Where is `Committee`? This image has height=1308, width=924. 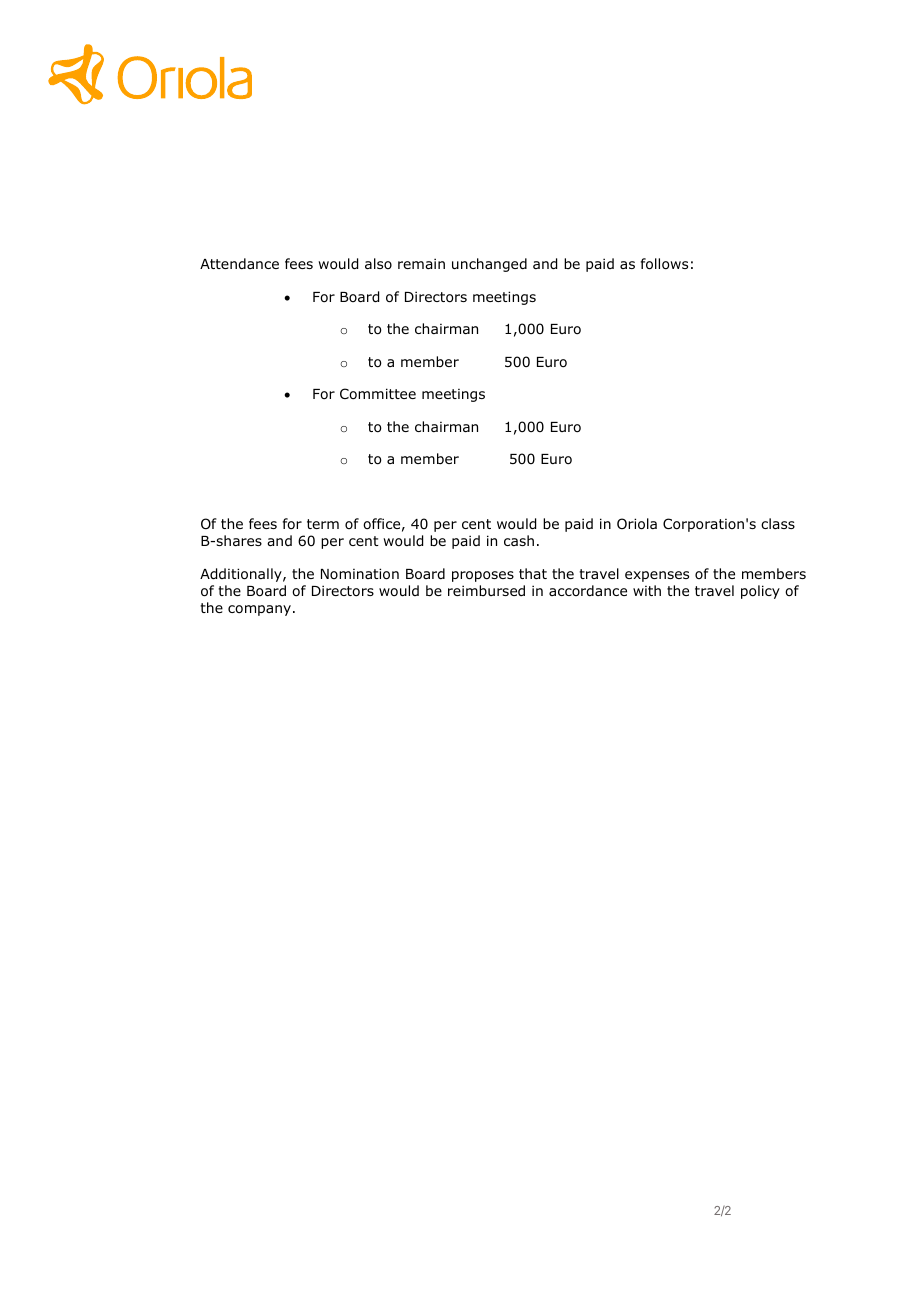 Committee is located at coordinates (378, 393).
